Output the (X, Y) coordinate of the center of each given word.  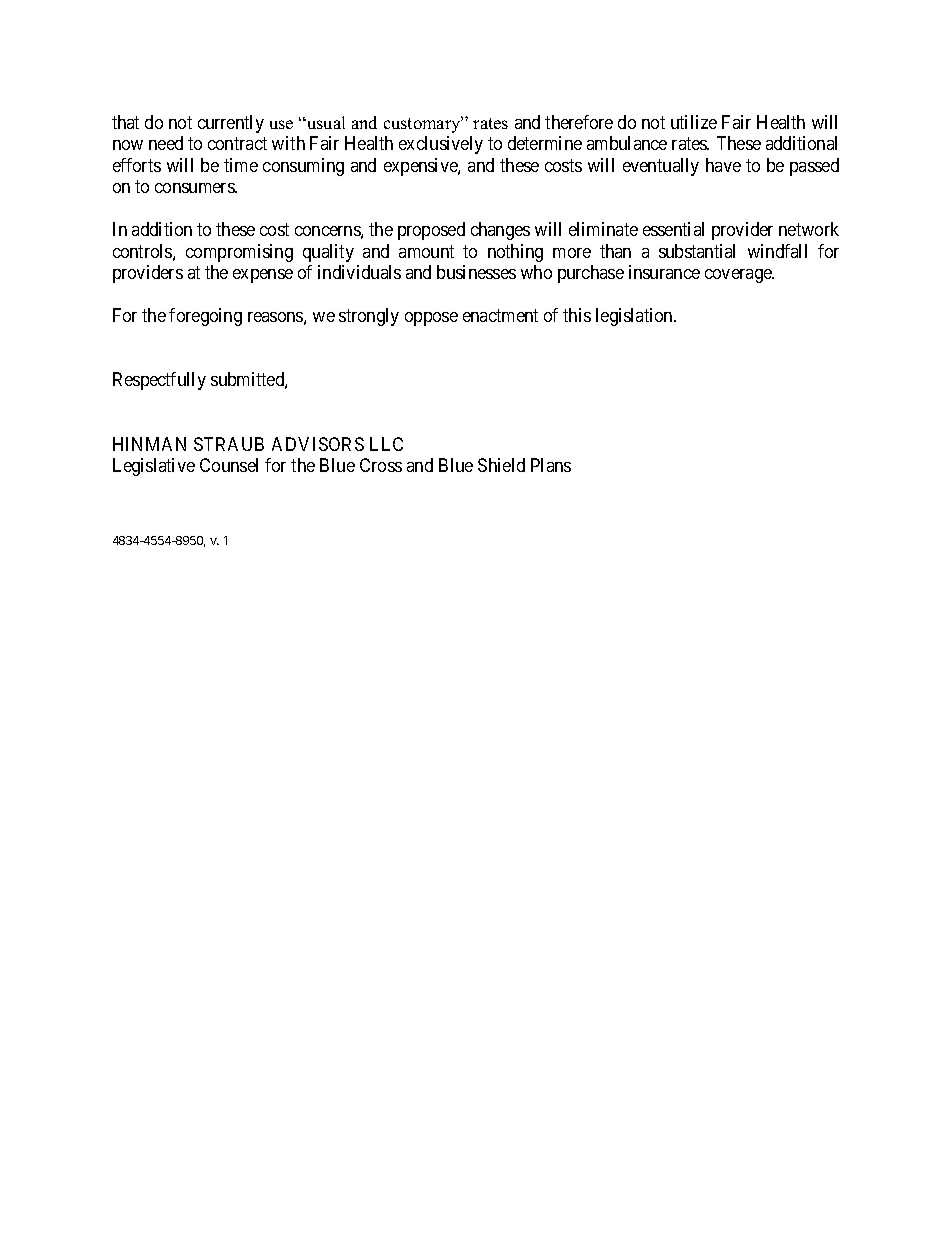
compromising (239, 253)
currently (231, 124)
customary (423, 124)
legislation (635, 317)
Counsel (229, 465)
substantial (697, 251)
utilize (694, 122)
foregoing (205, 317)
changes (500, 231)
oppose (431, 319)
